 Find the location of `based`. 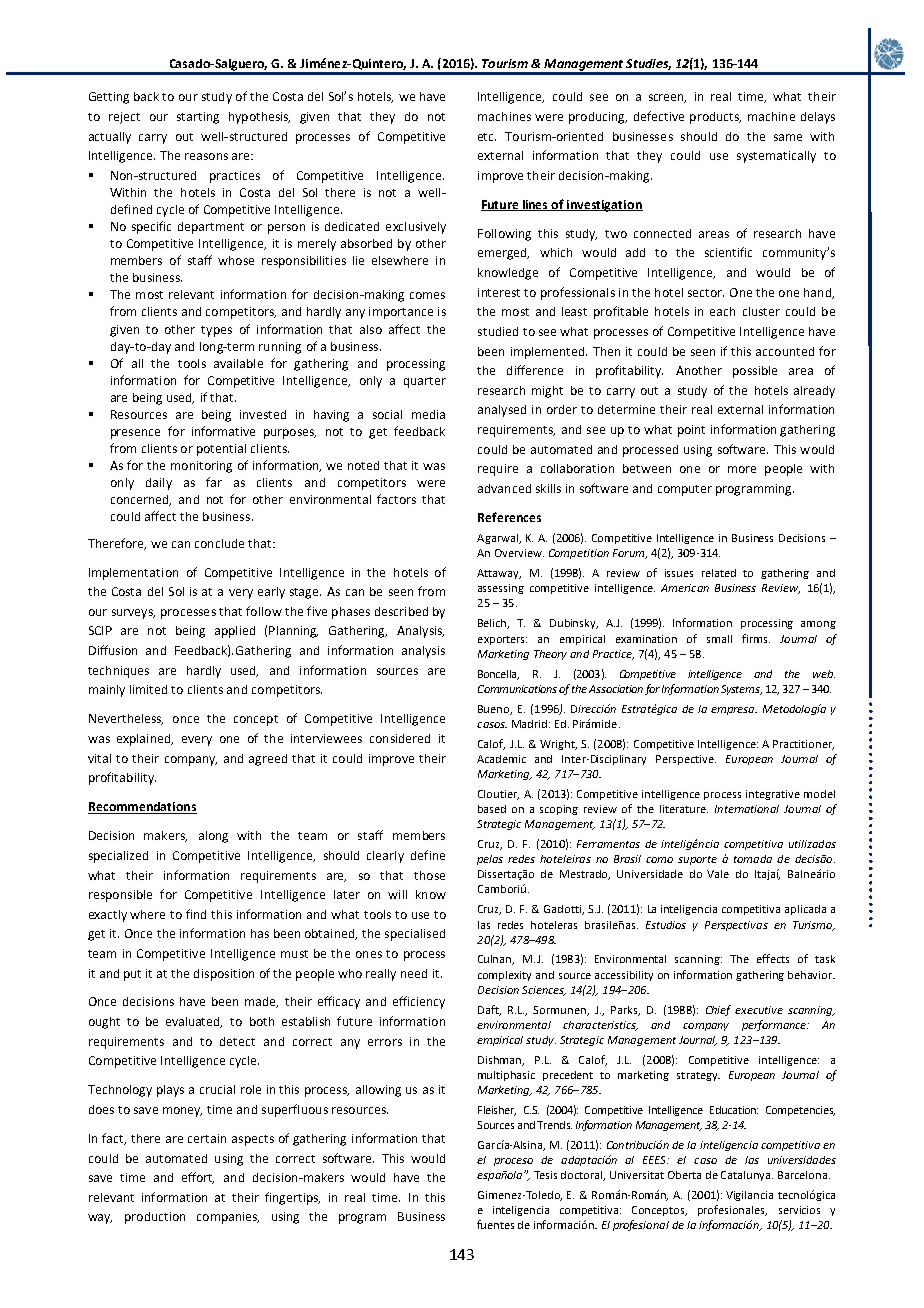

based is located at coordinates (492, 809).
